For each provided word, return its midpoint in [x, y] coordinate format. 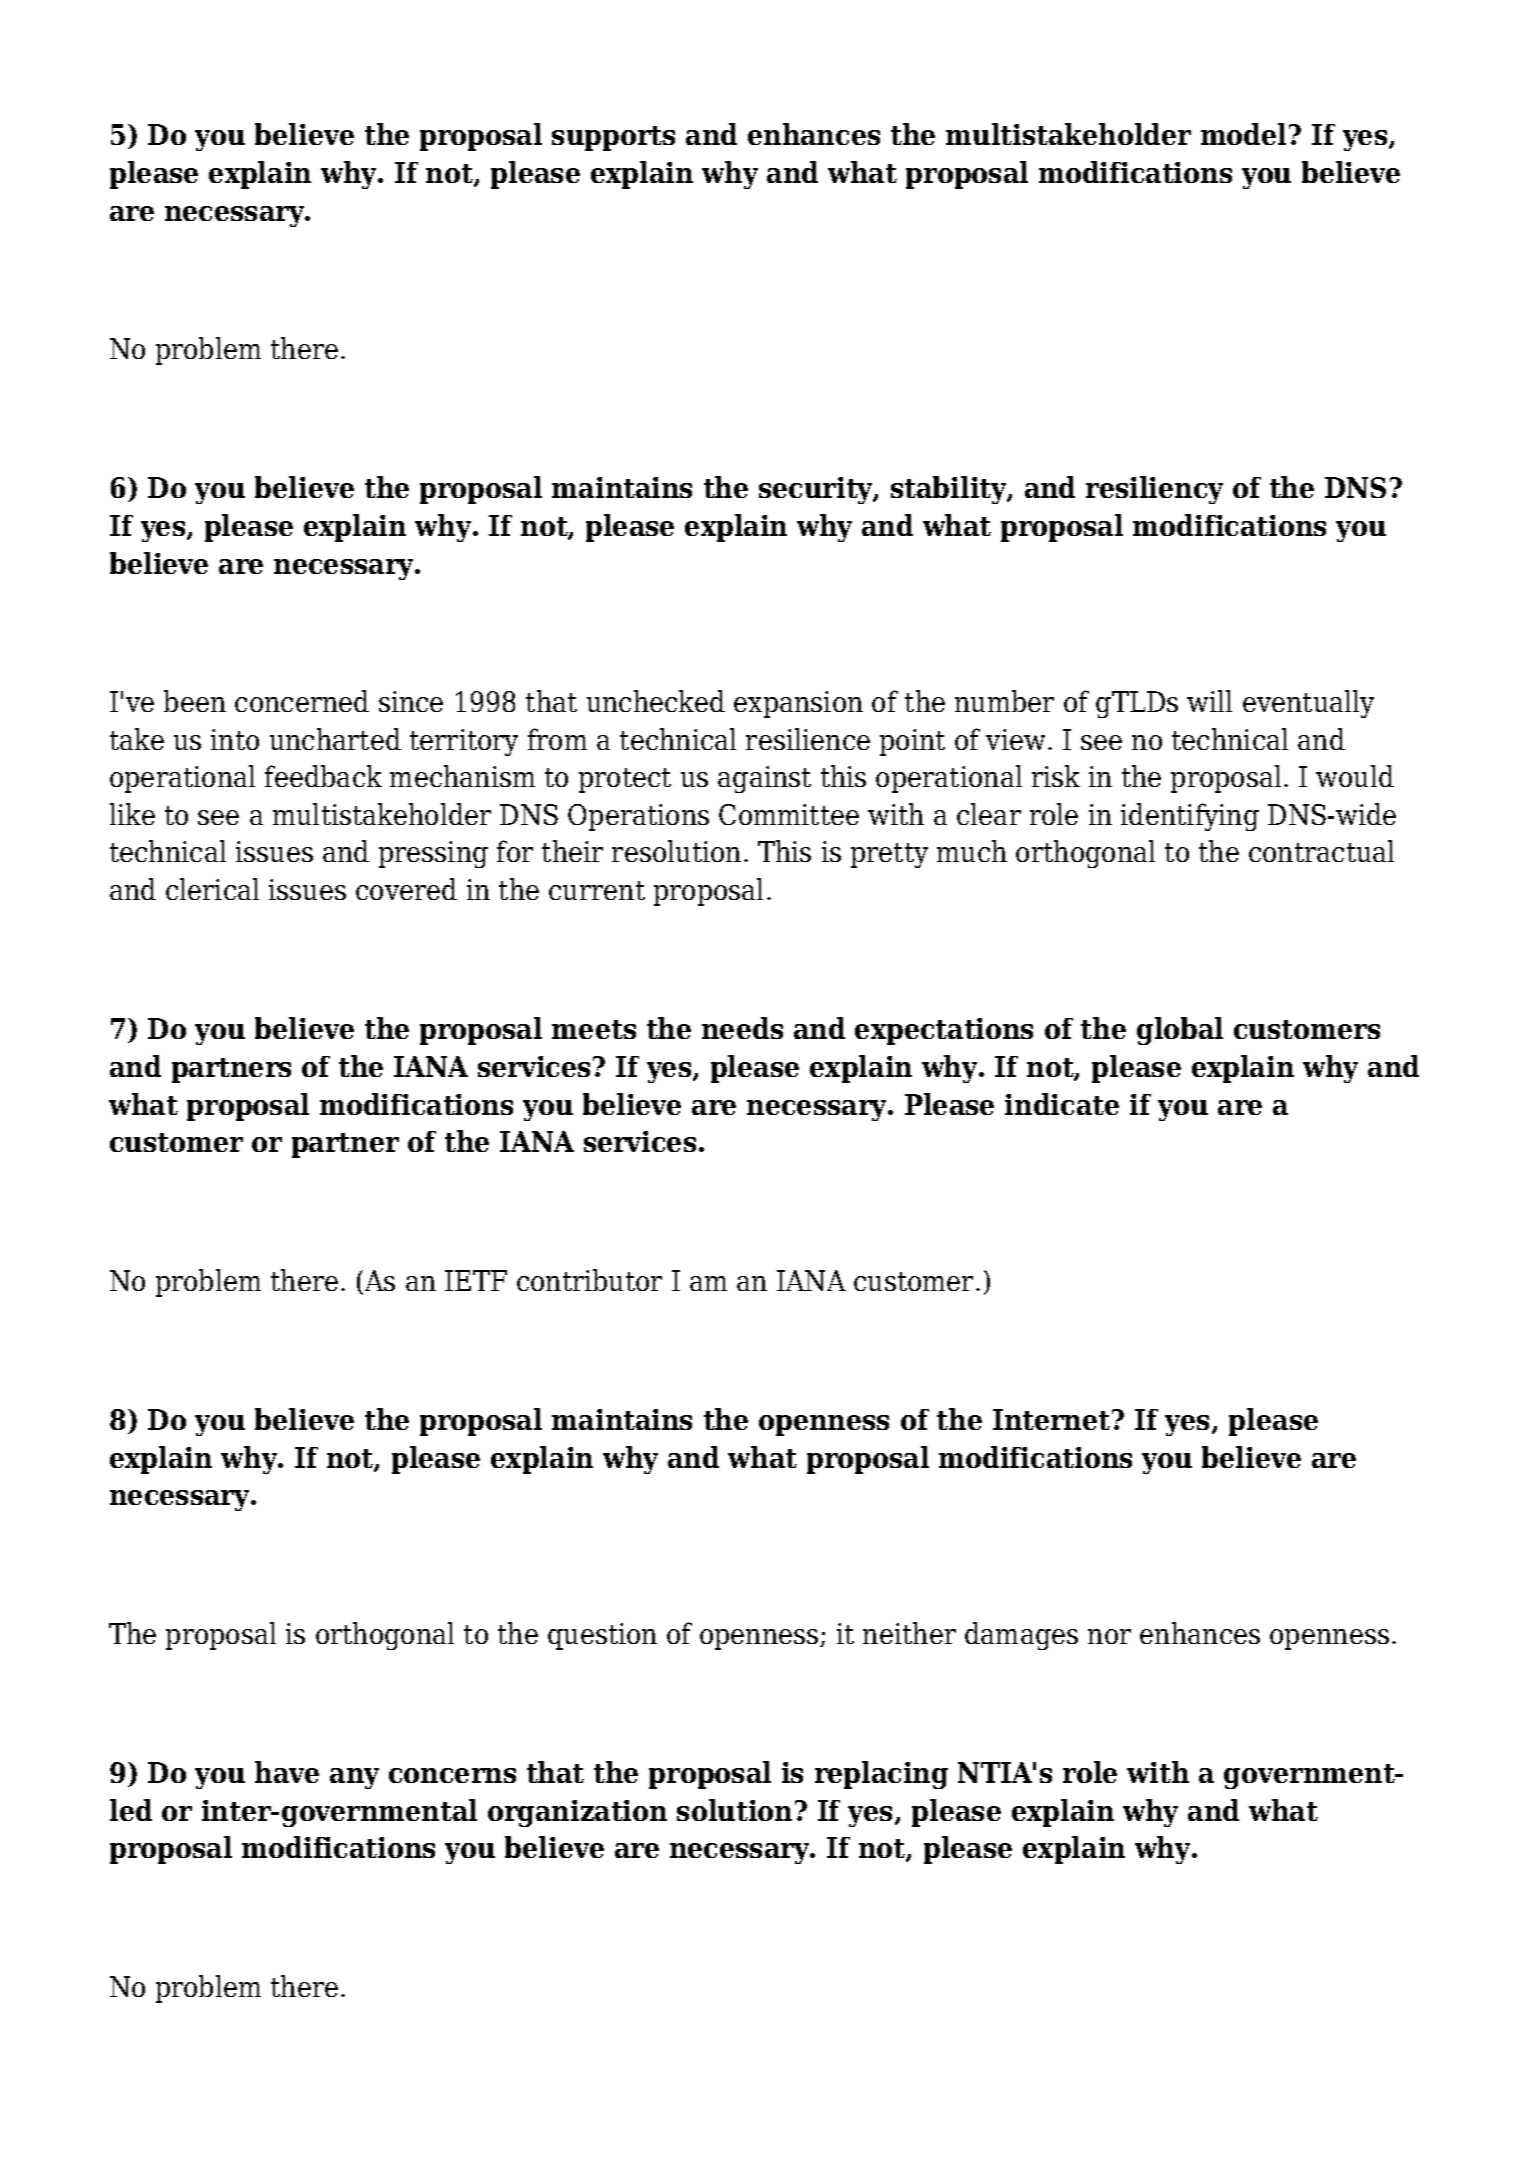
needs [742, 1028]
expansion [798, 704]
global [1180, 1031]
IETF [476, 1280]
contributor [589, 1280]
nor [1109, 1636]
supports [613, 138]
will [1209, 701]
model [1243, 134]
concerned [302, 701]
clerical [212, 889]
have [287, 1772]
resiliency [1154, 490]
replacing [881, 1775]
